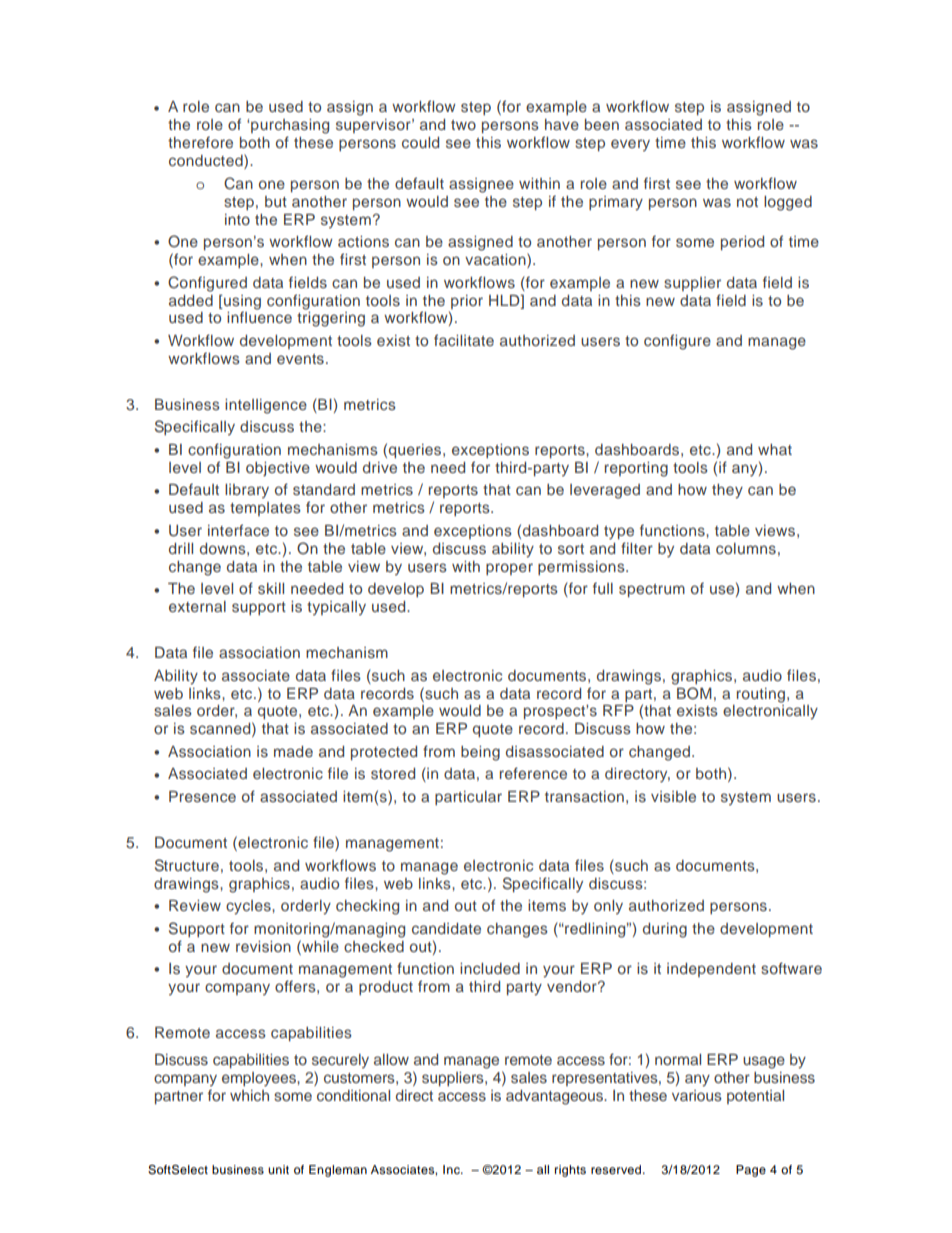 This screenshot has height=1233, width=952. I want to click on unit, so click(278, 1169).
